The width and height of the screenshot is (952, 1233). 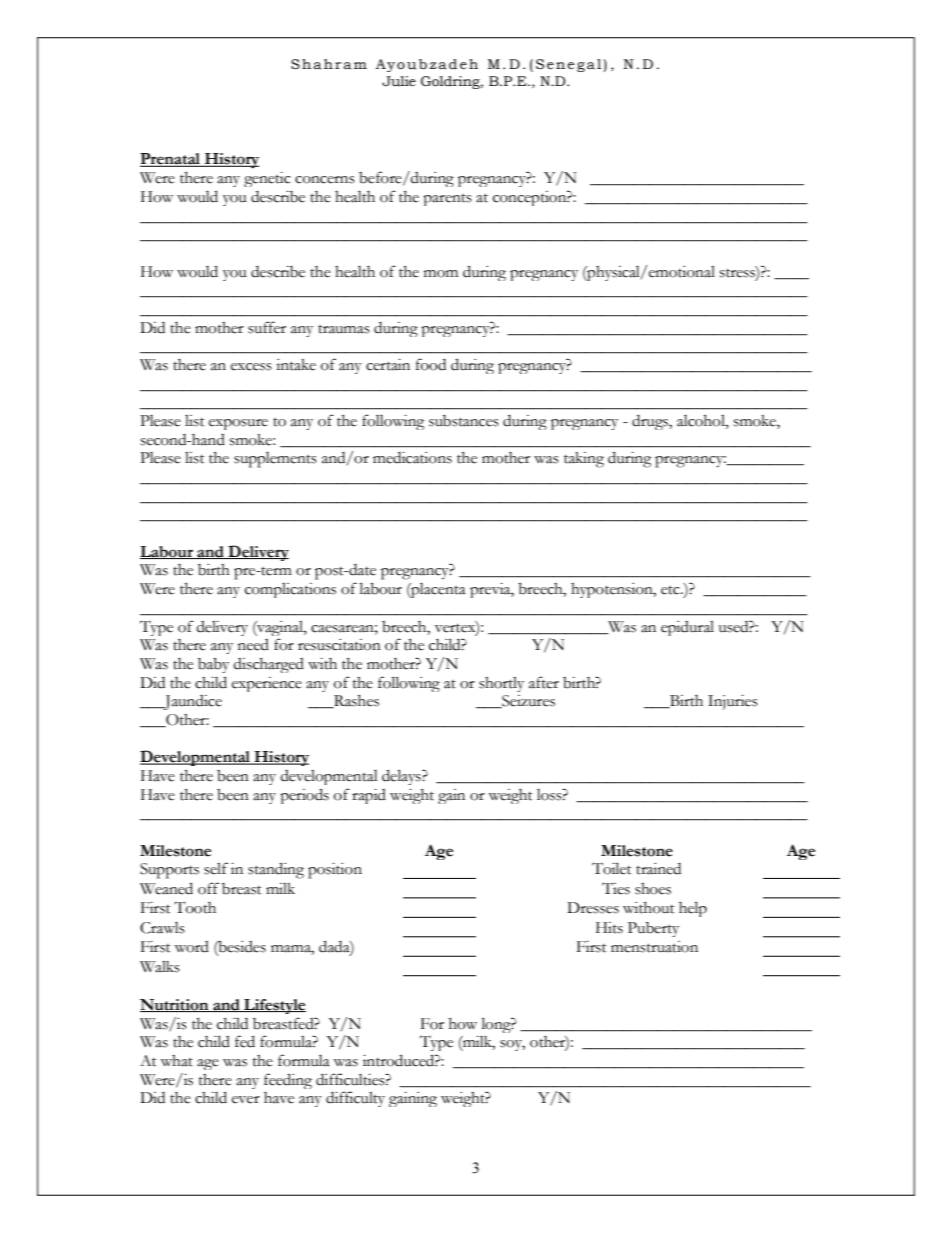 What do you see at coordinates (355, 1099) in the screenshot?
I see `difficulty` at bounding box center [355, 1099].
